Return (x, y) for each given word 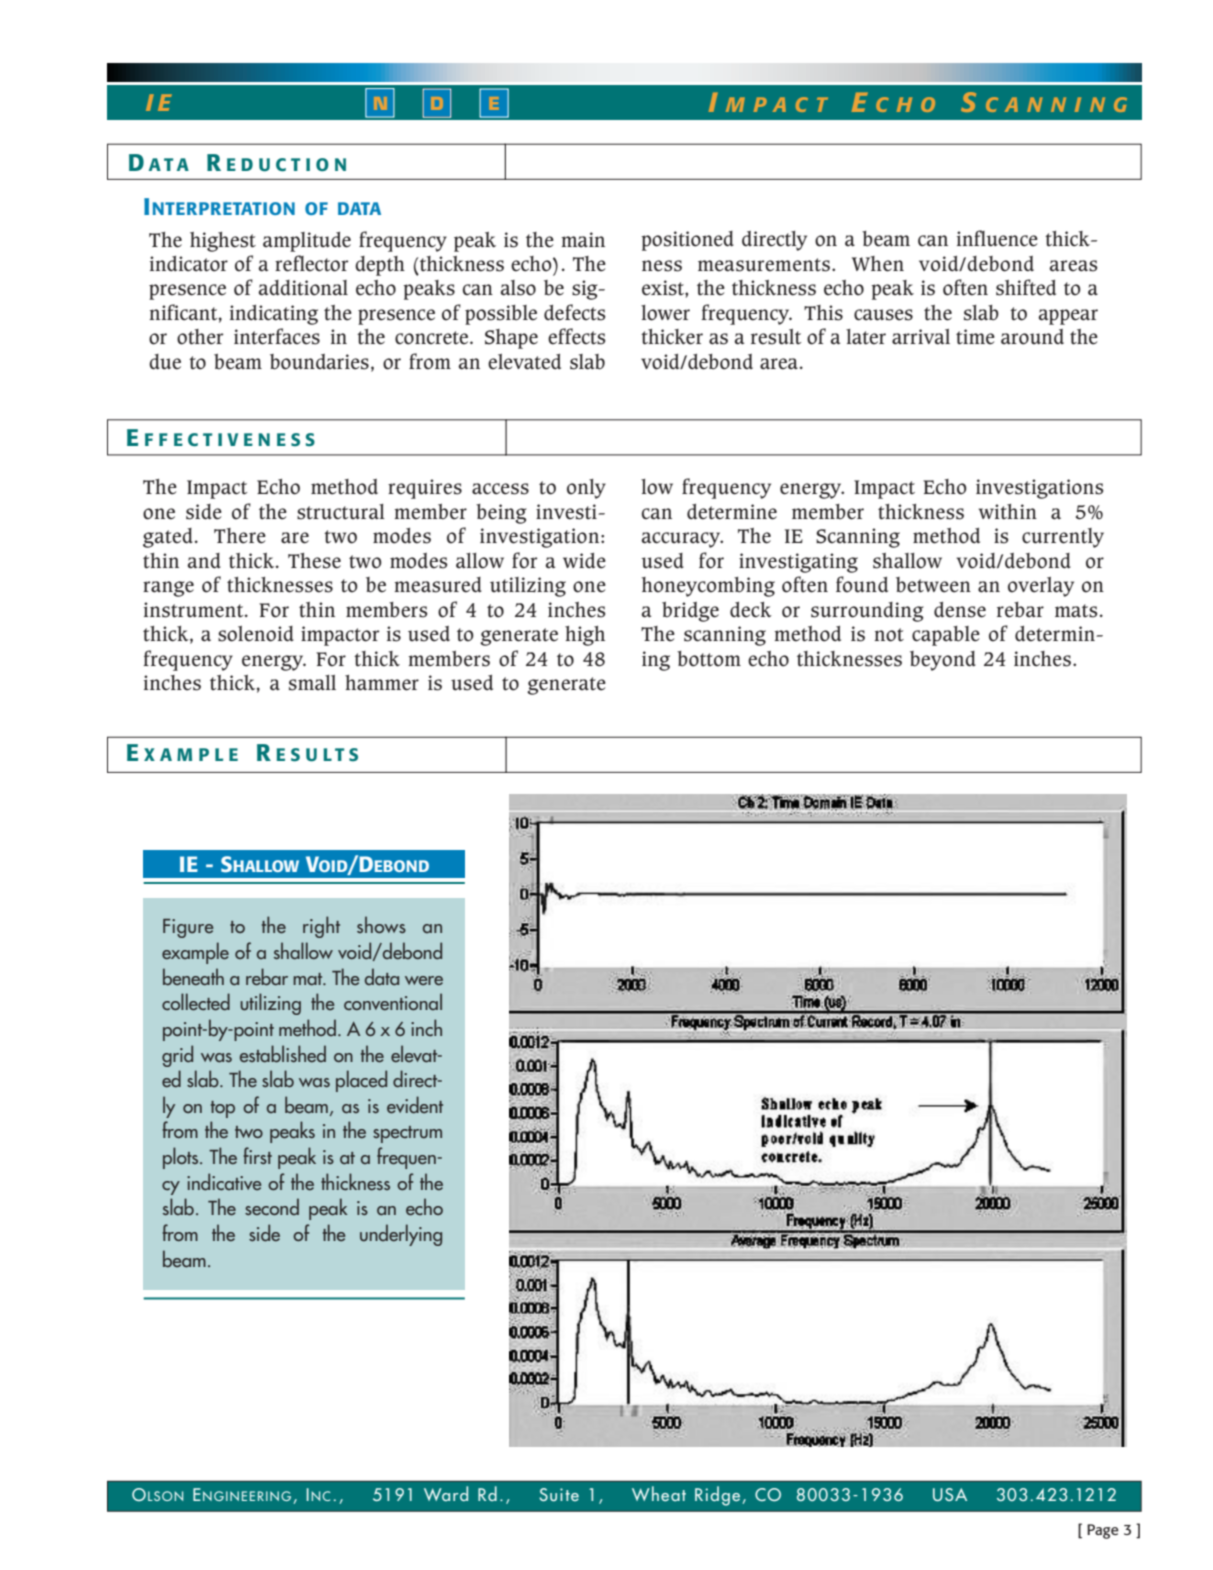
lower (665, 313)
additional (303, 288)
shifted (1026, 287)
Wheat (659, 1493)
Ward (446, 1493)
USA (950, 1494)
